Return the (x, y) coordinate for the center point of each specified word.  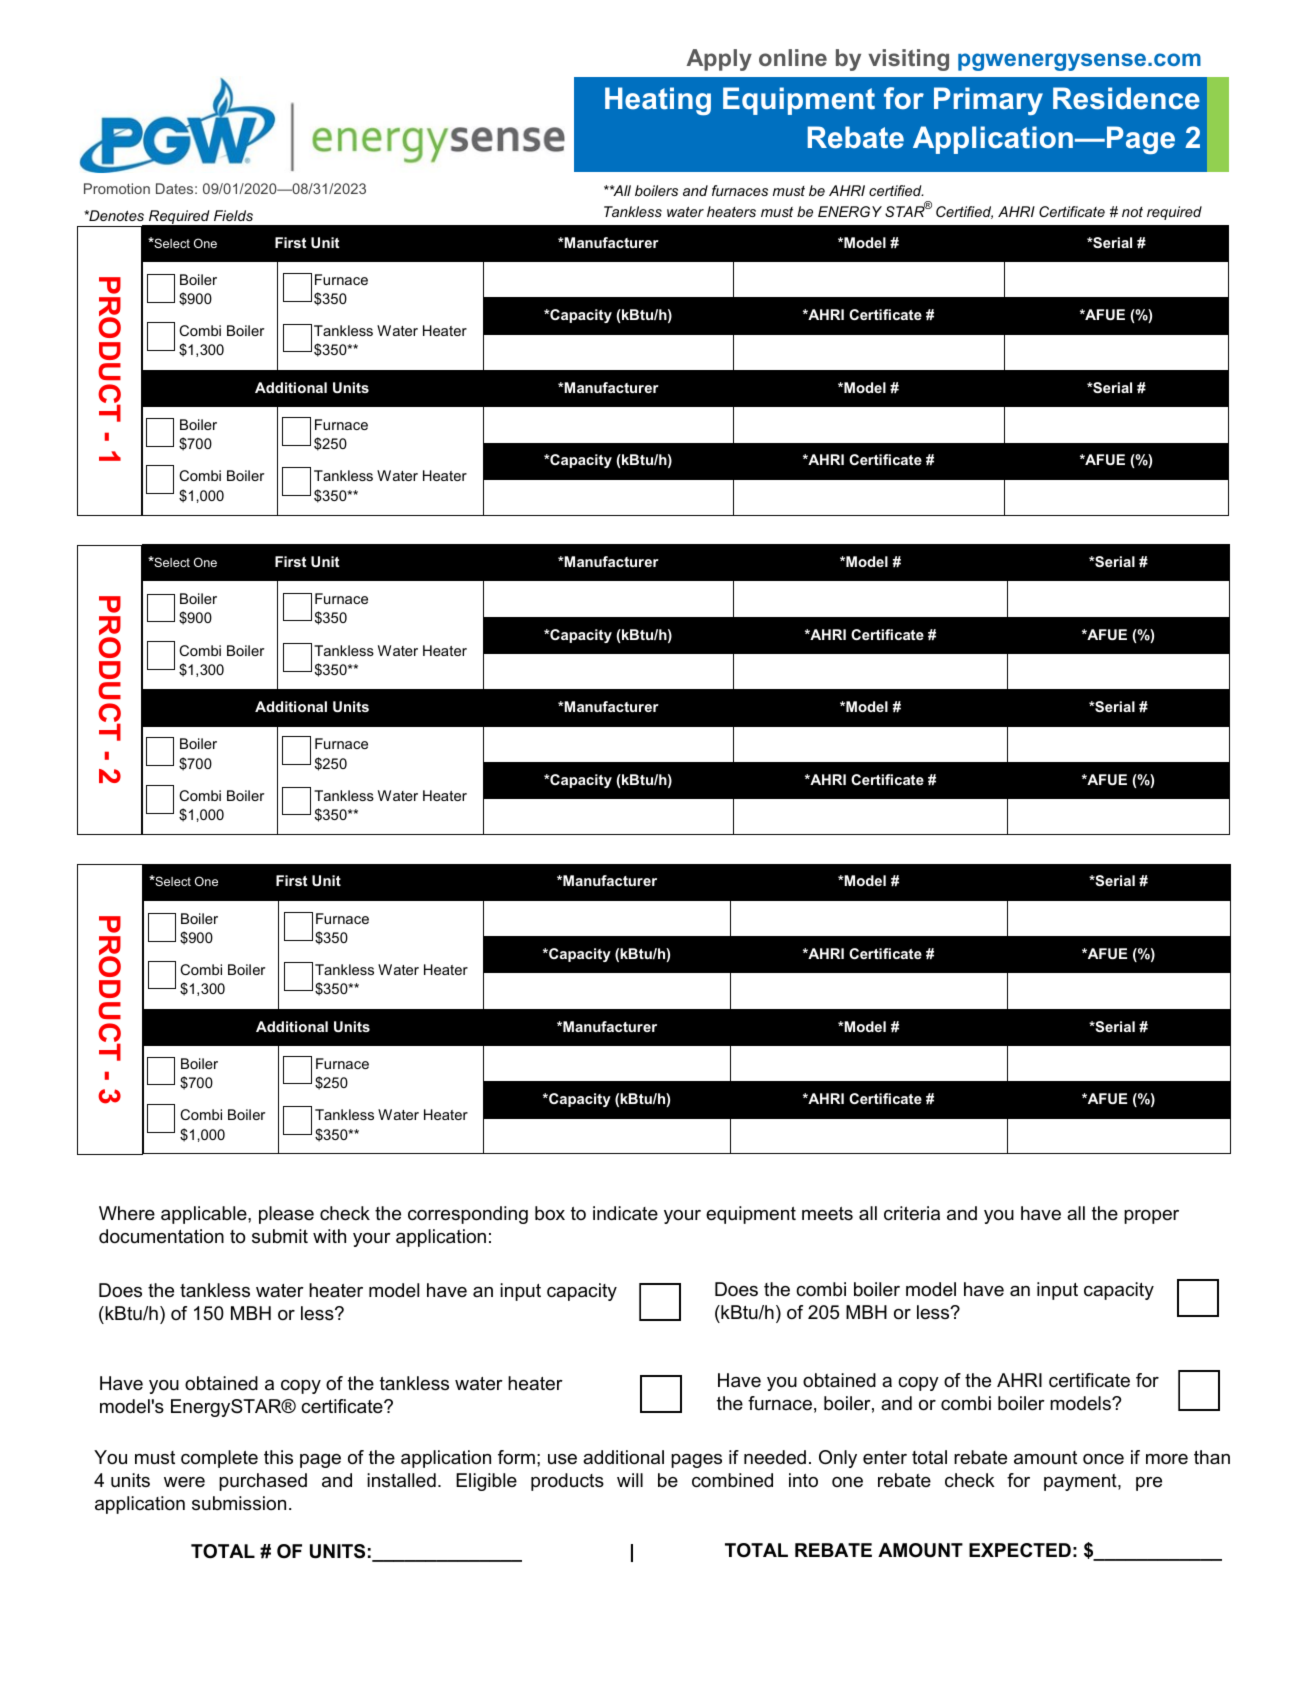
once (1103, 1459)
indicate (625, 1213)
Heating (658, 101)
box (550, 1213)
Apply (719, 60)
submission (239, 1503)
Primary (988, 101)
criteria (912, 1213)
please (286, 1215)
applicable (205, 1215)
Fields (233, 215)
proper (1151, 1217)
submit (280, 1236)
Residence (1126, 98)
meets (827, 1214)
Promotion (117, 188)
